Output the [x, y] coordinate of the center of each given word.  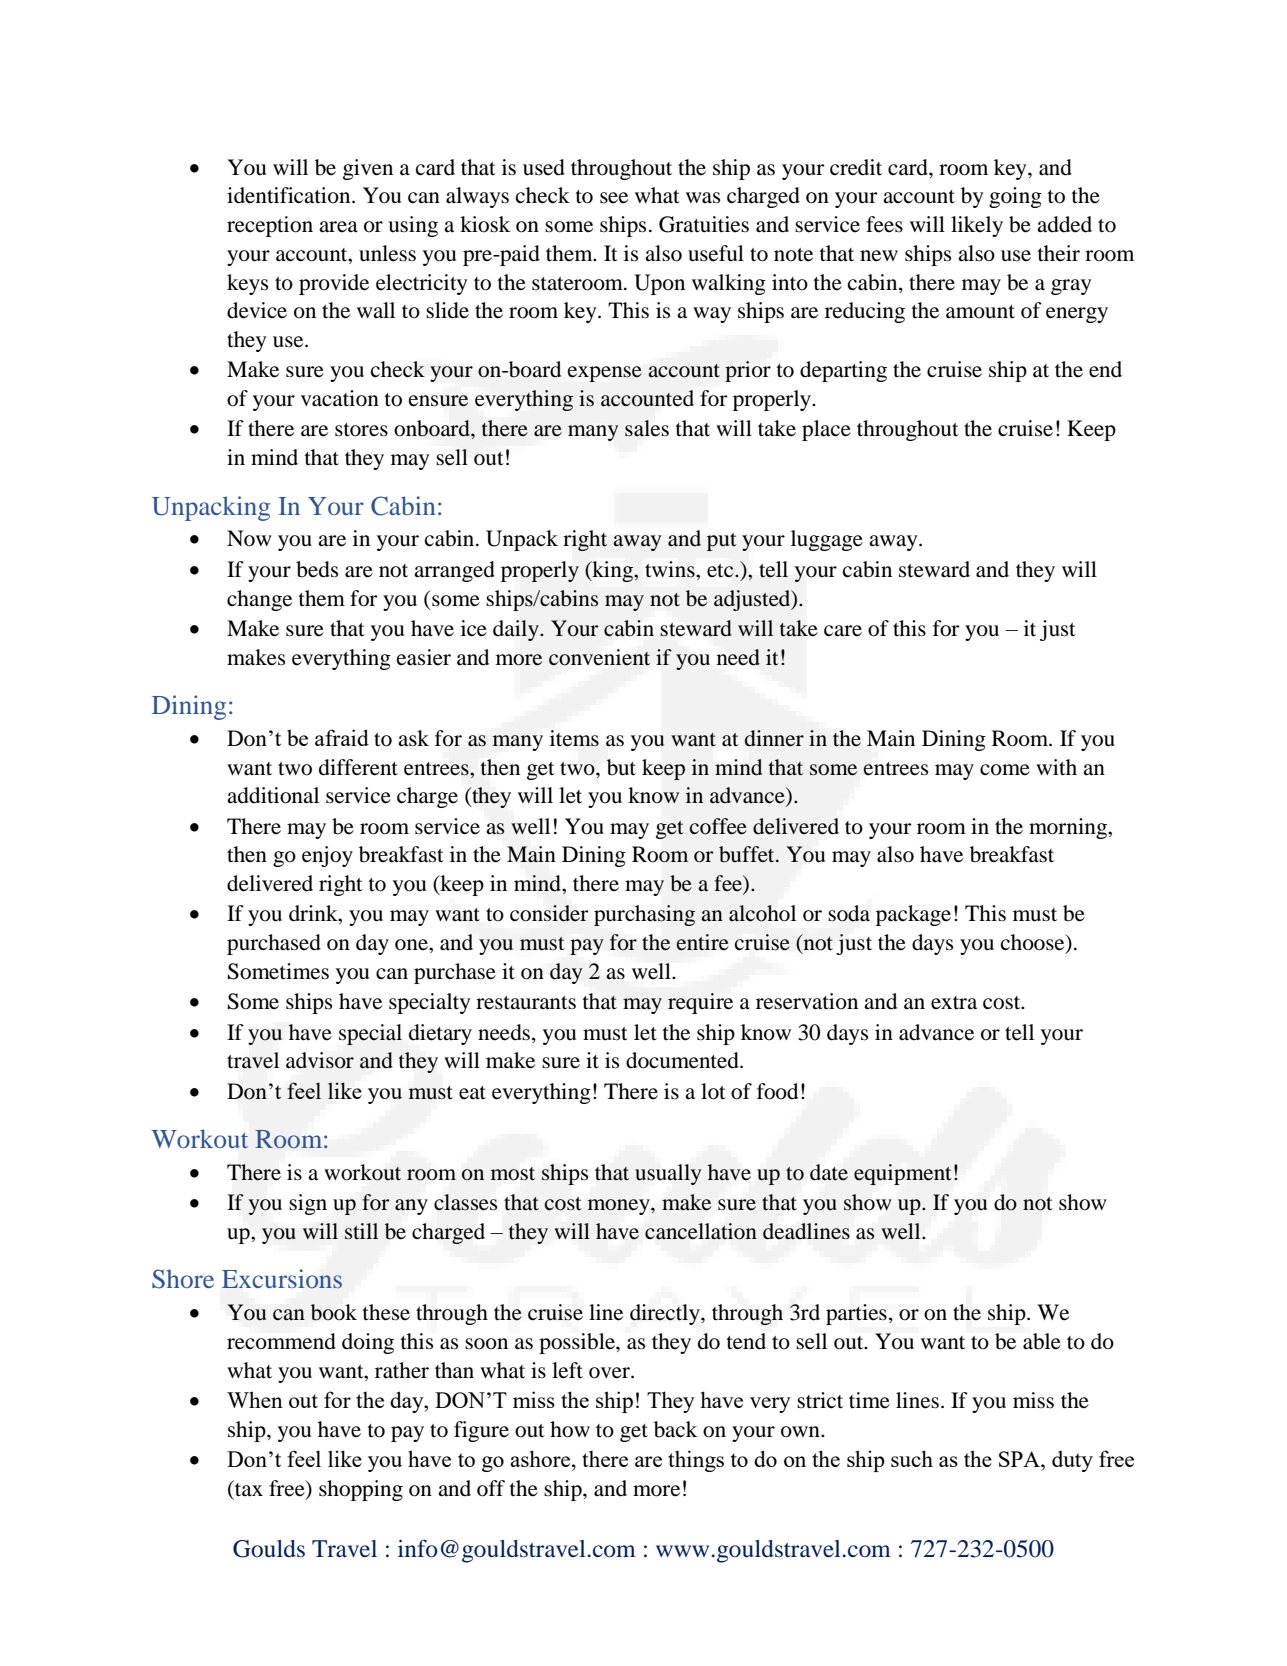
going [1015, 197]
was [703, 198]
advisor [320, 1060]
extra [954, 1003]
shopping [361, 1490]
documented [683, 1060]
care [843, 631]
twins [671, 569]
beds [317, 569]
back [675, 1429]
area [338, 227]
